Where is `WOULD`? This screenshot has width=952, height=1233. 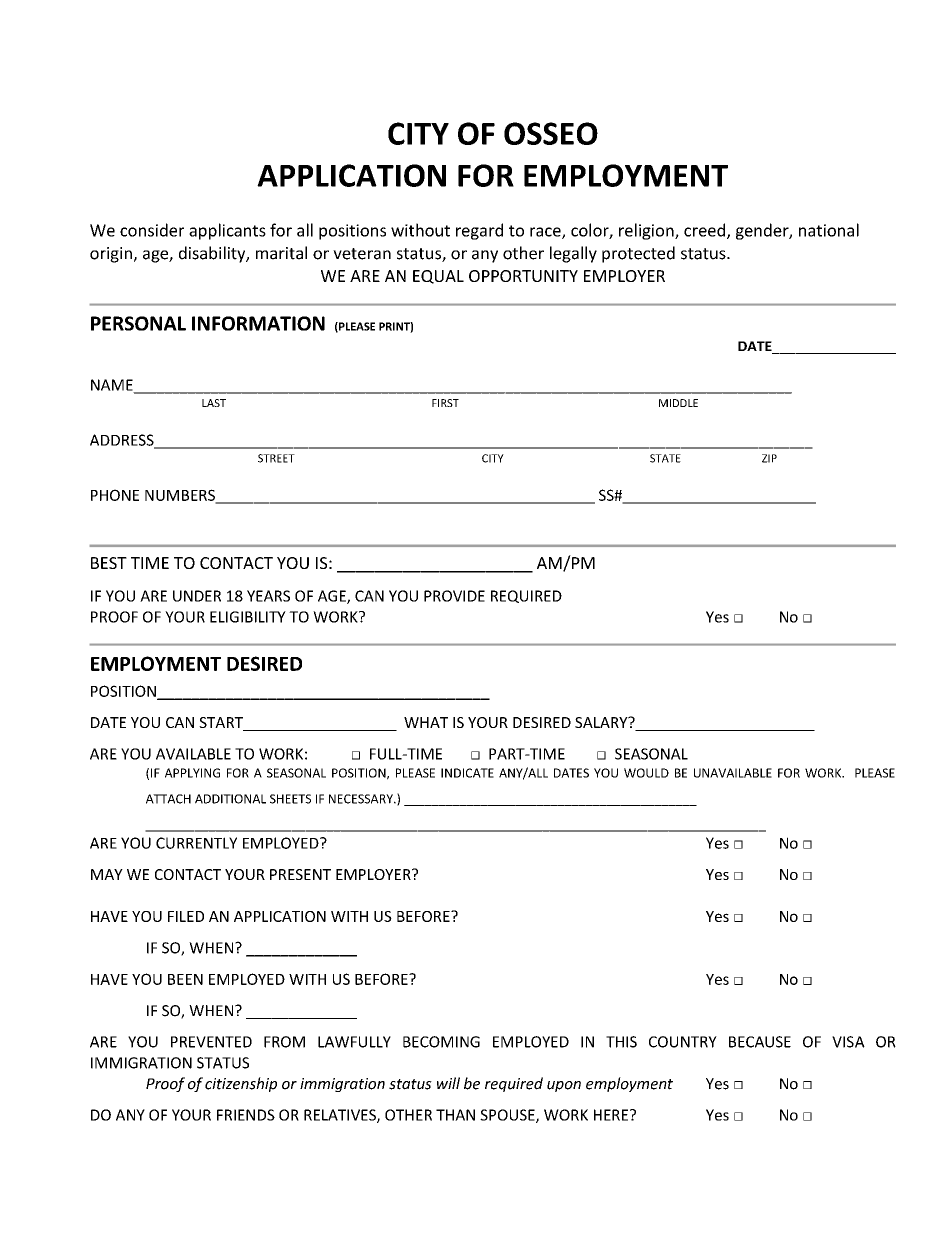
WOULD is located at coordinates (646, 773).
